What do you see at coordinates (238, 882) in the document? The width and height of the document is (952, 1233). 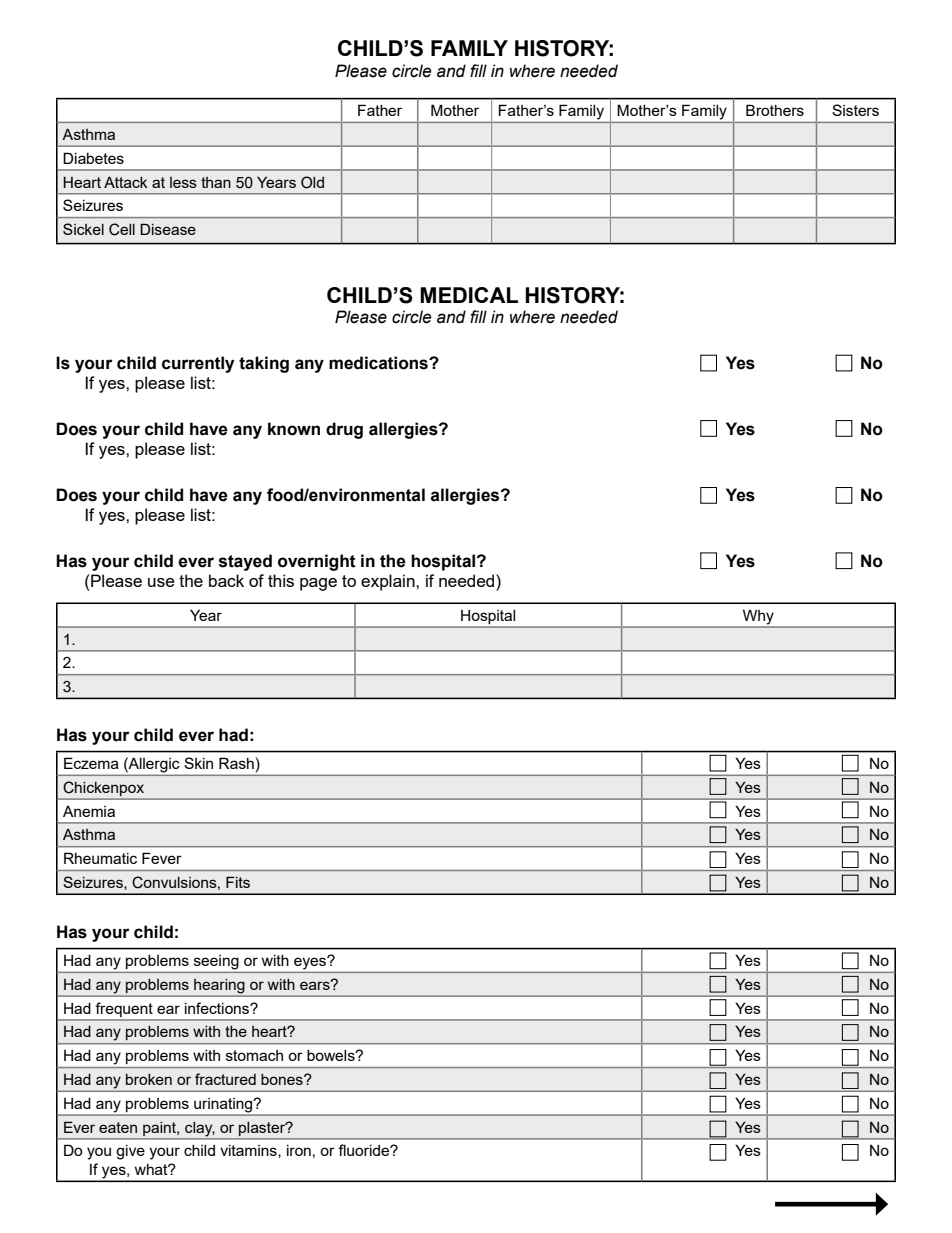 I see `Fits` at bounding box center [238, 882].
